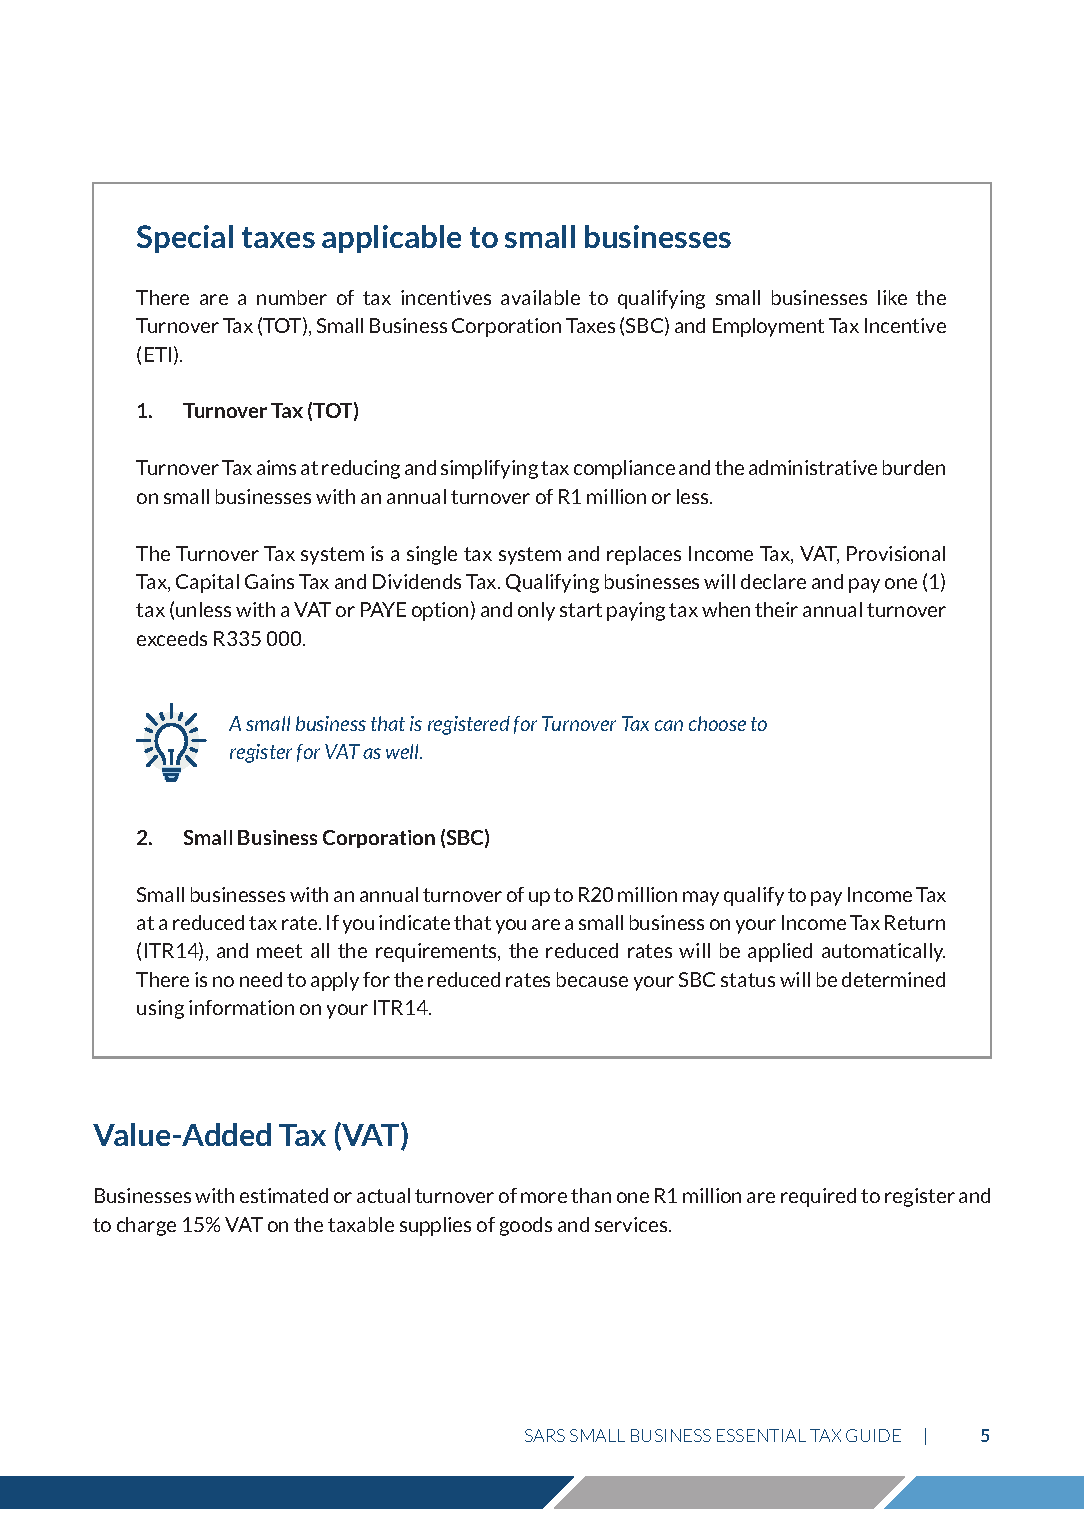 The width and height of the screenshot is (1084, 1538). What do you see at coordinates (279, 951) in the screenshot?
I see `meet` at bounding box center [279, 951].
